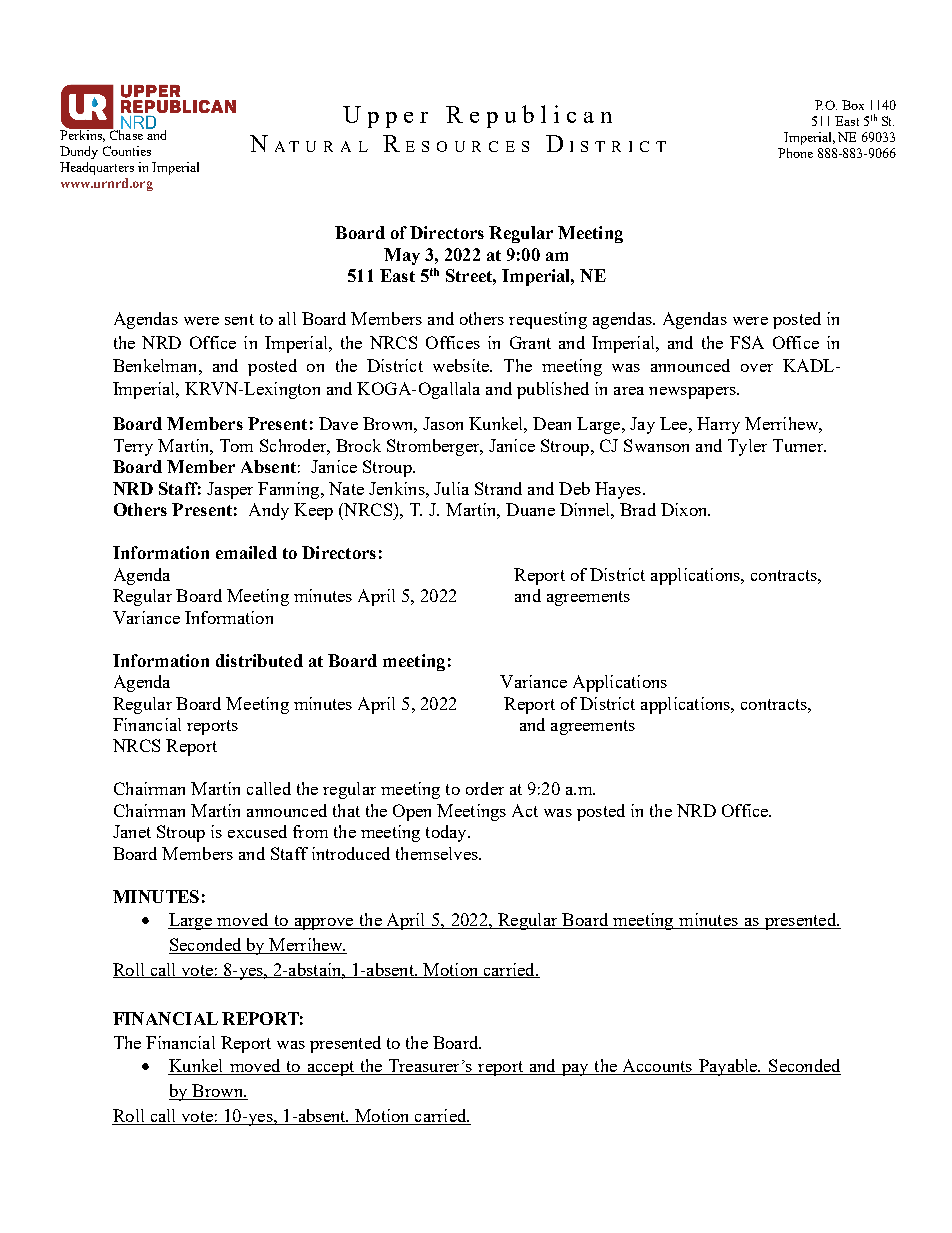 This image has width=952, height=1233. What do you see at coordinates (529, 116) in the image?
I see `Republican` at bounding box center [529, 116].
